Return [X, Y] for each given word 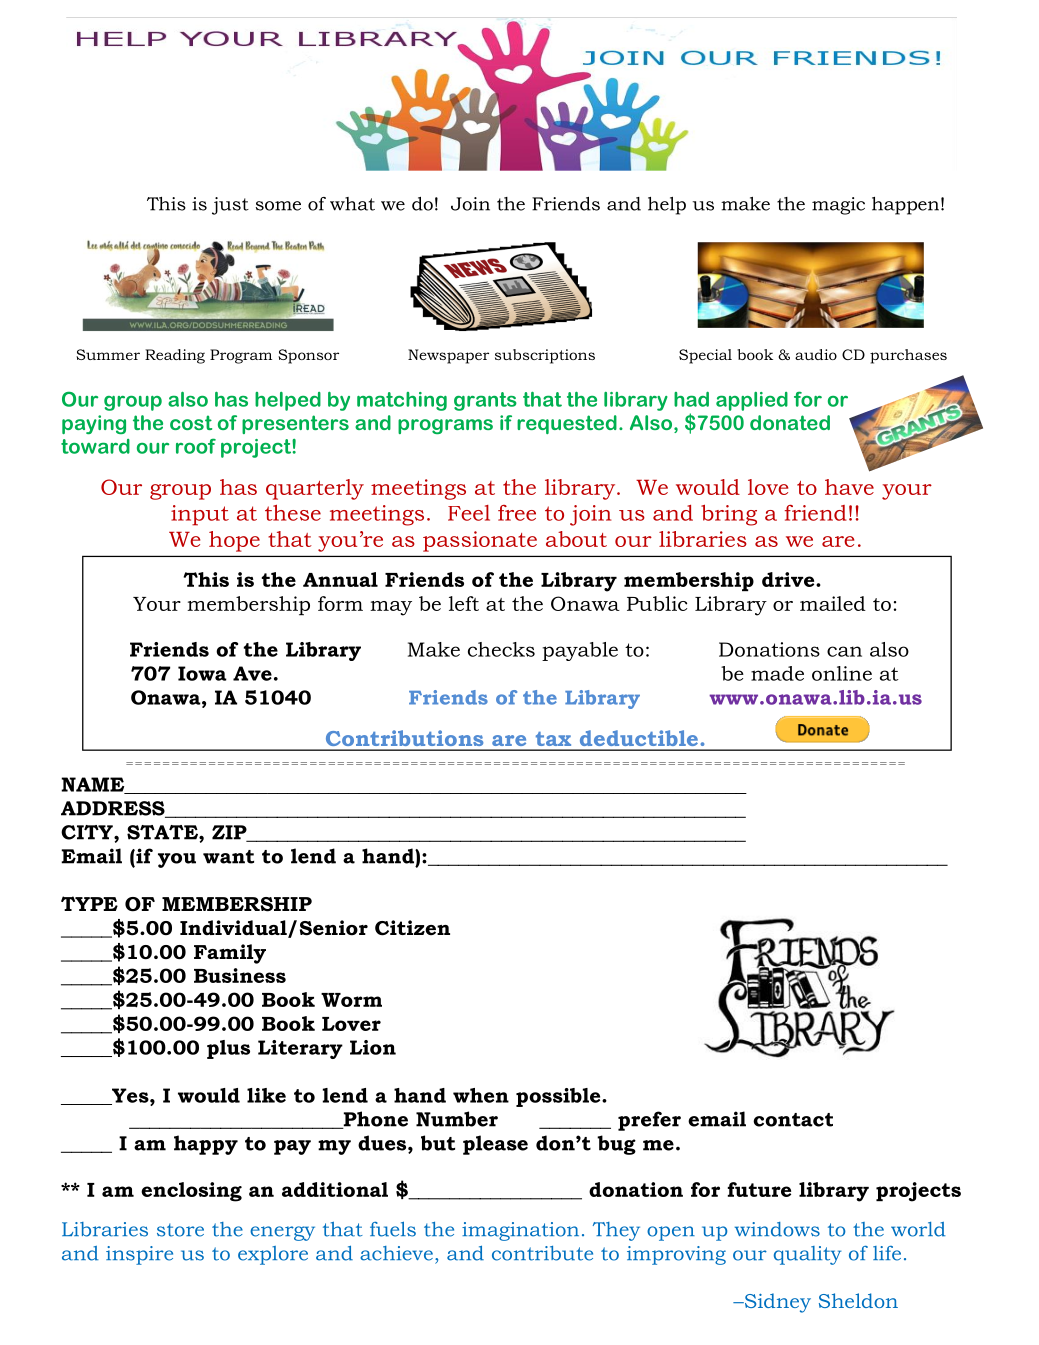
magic [838, 206]
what [352, 204]
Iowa [202, 673]
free [517, 513]
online [842, 673]
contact [793, 1120]
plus [228, 1049]
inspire [139, 1255]
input [200, 515]
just [230, 206]
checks [501, 649]
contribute [542, 1253]
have [849, 487]
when [481, 1095]
